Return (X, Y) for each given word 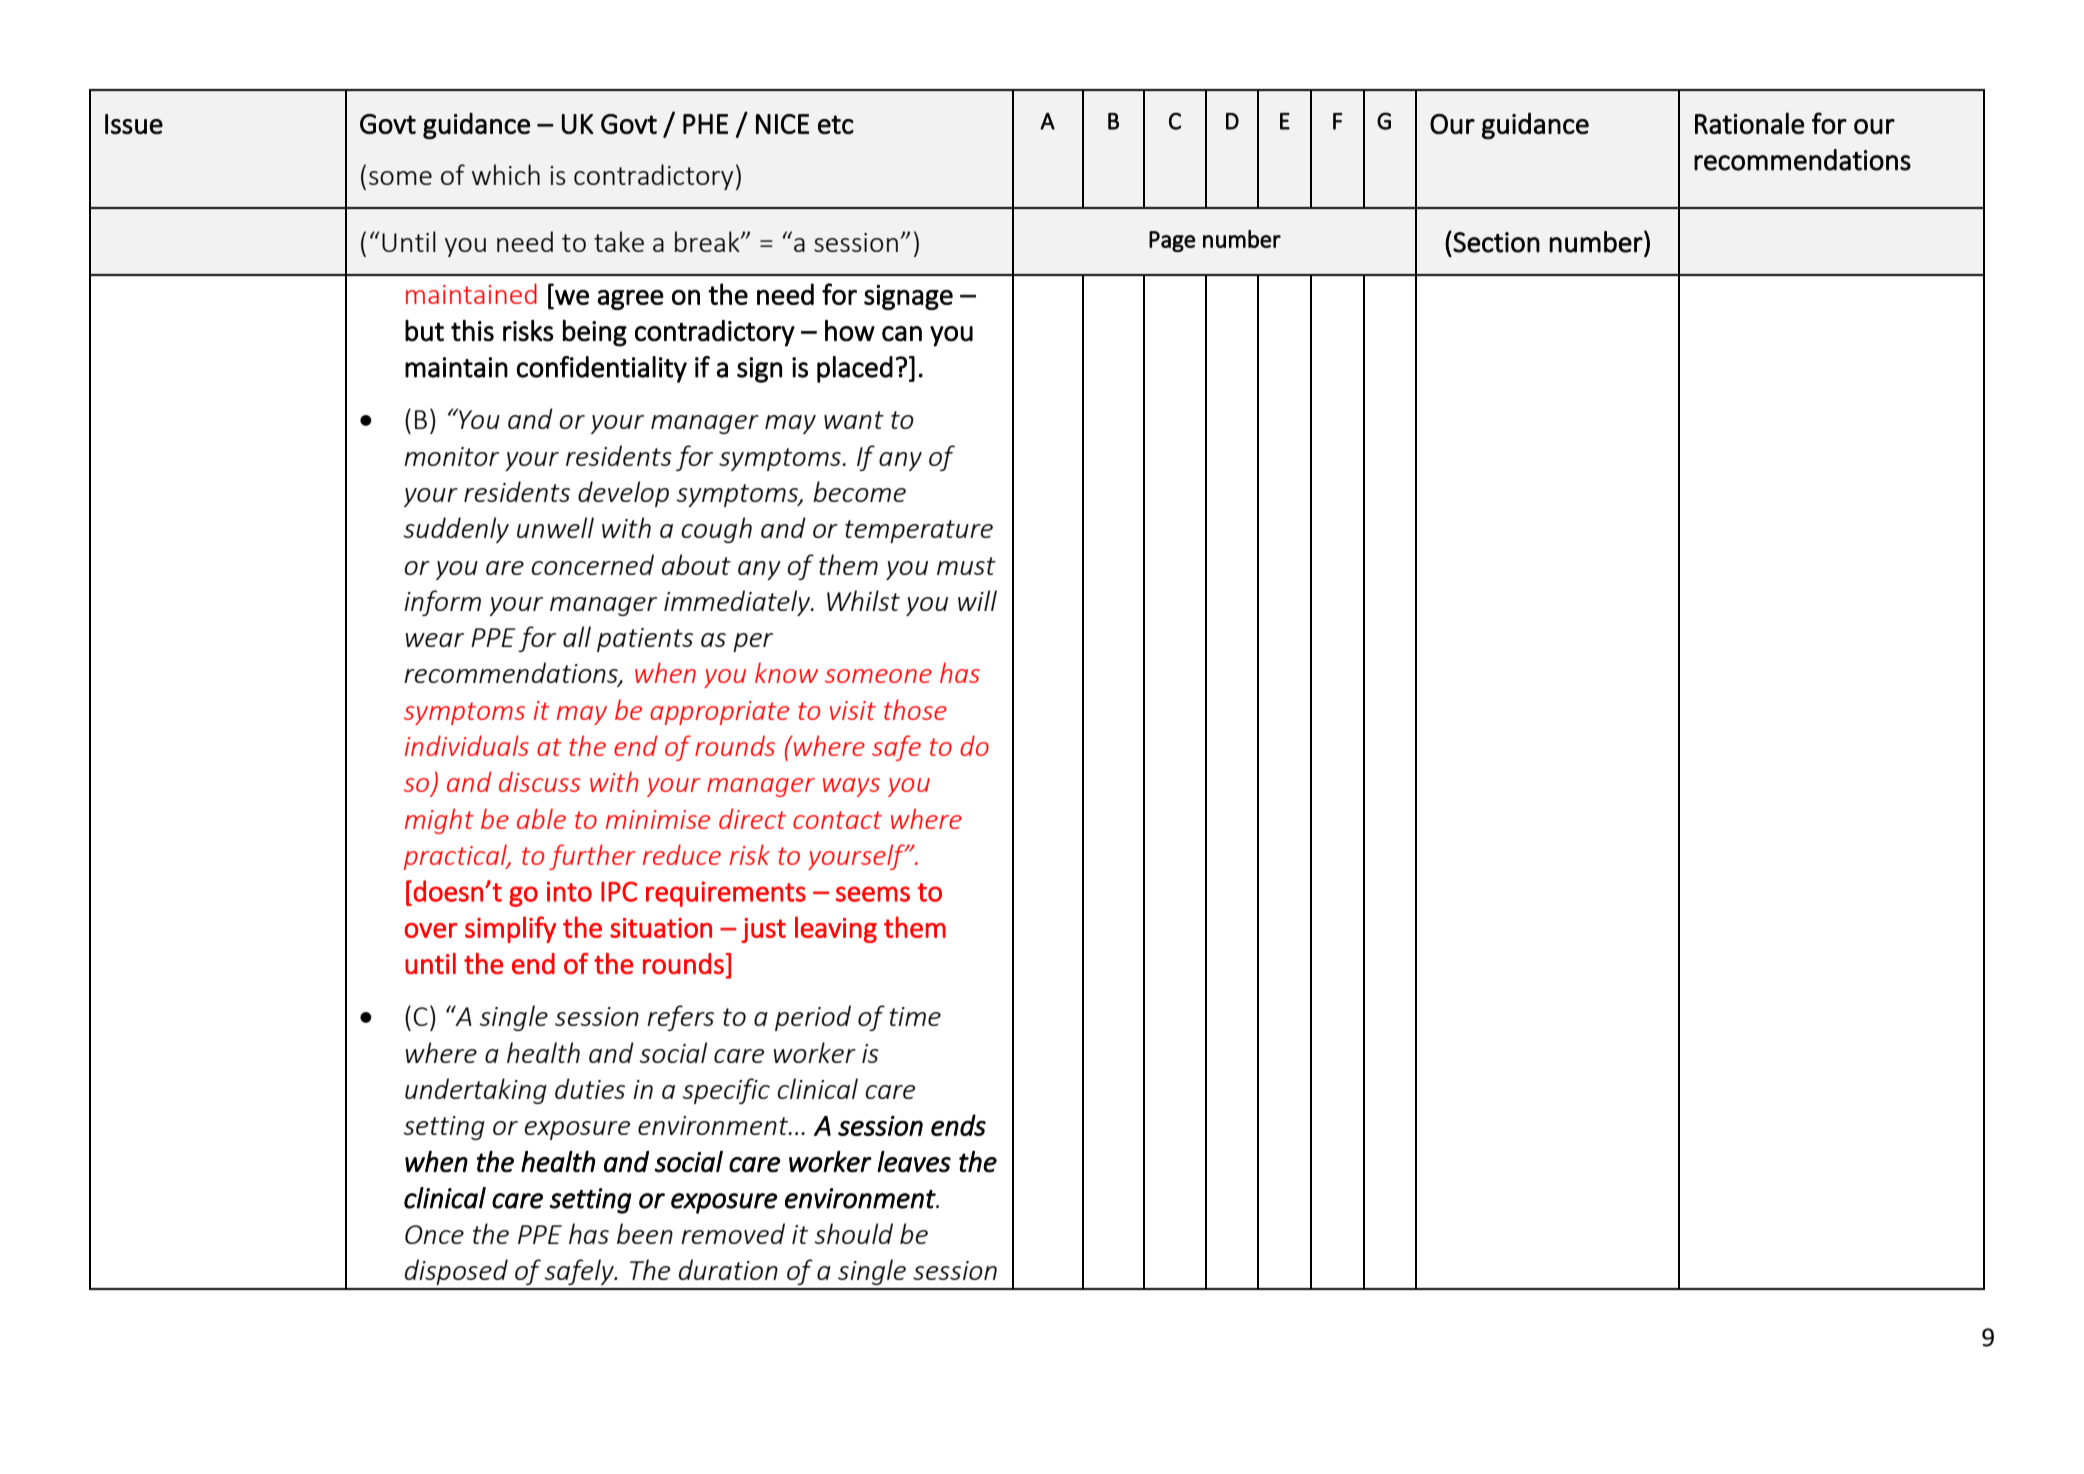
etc (836, 124)
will (977, 600)
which (506, 174)
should (854, 1233)
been (645, 1233)
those (915, 709)
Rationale (1749, 123)
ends (958, 1125)
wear (435, 640)
